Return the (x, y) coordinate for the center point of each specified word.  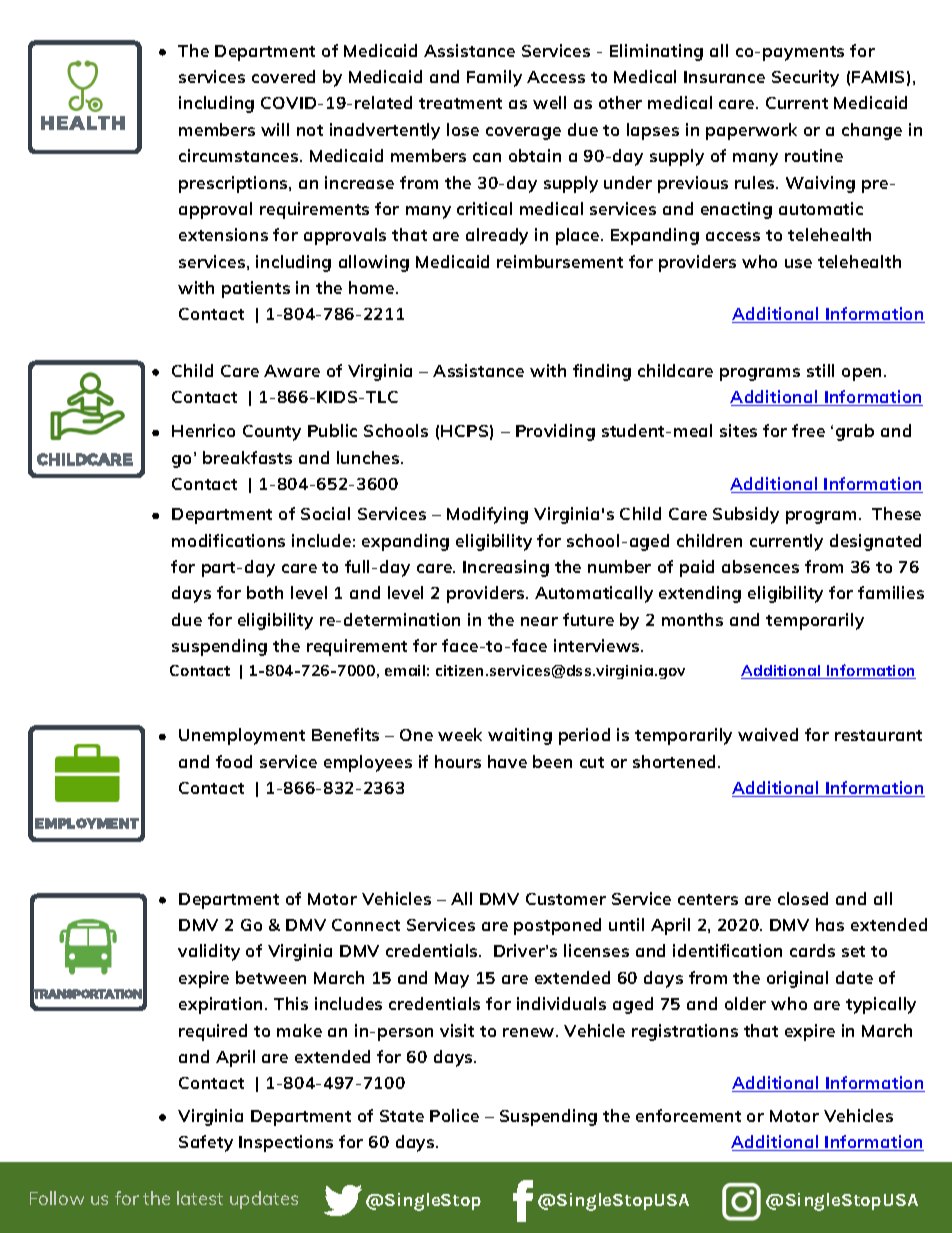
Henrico (203, 430)
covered (283, 76)
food (234, 761)
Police (454, 1115)
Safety (206, 1143)
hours (458, 761)
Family (494, 78)
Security (805, 78)
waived (768, 734)
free (808, 430)
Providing (555, 432)
